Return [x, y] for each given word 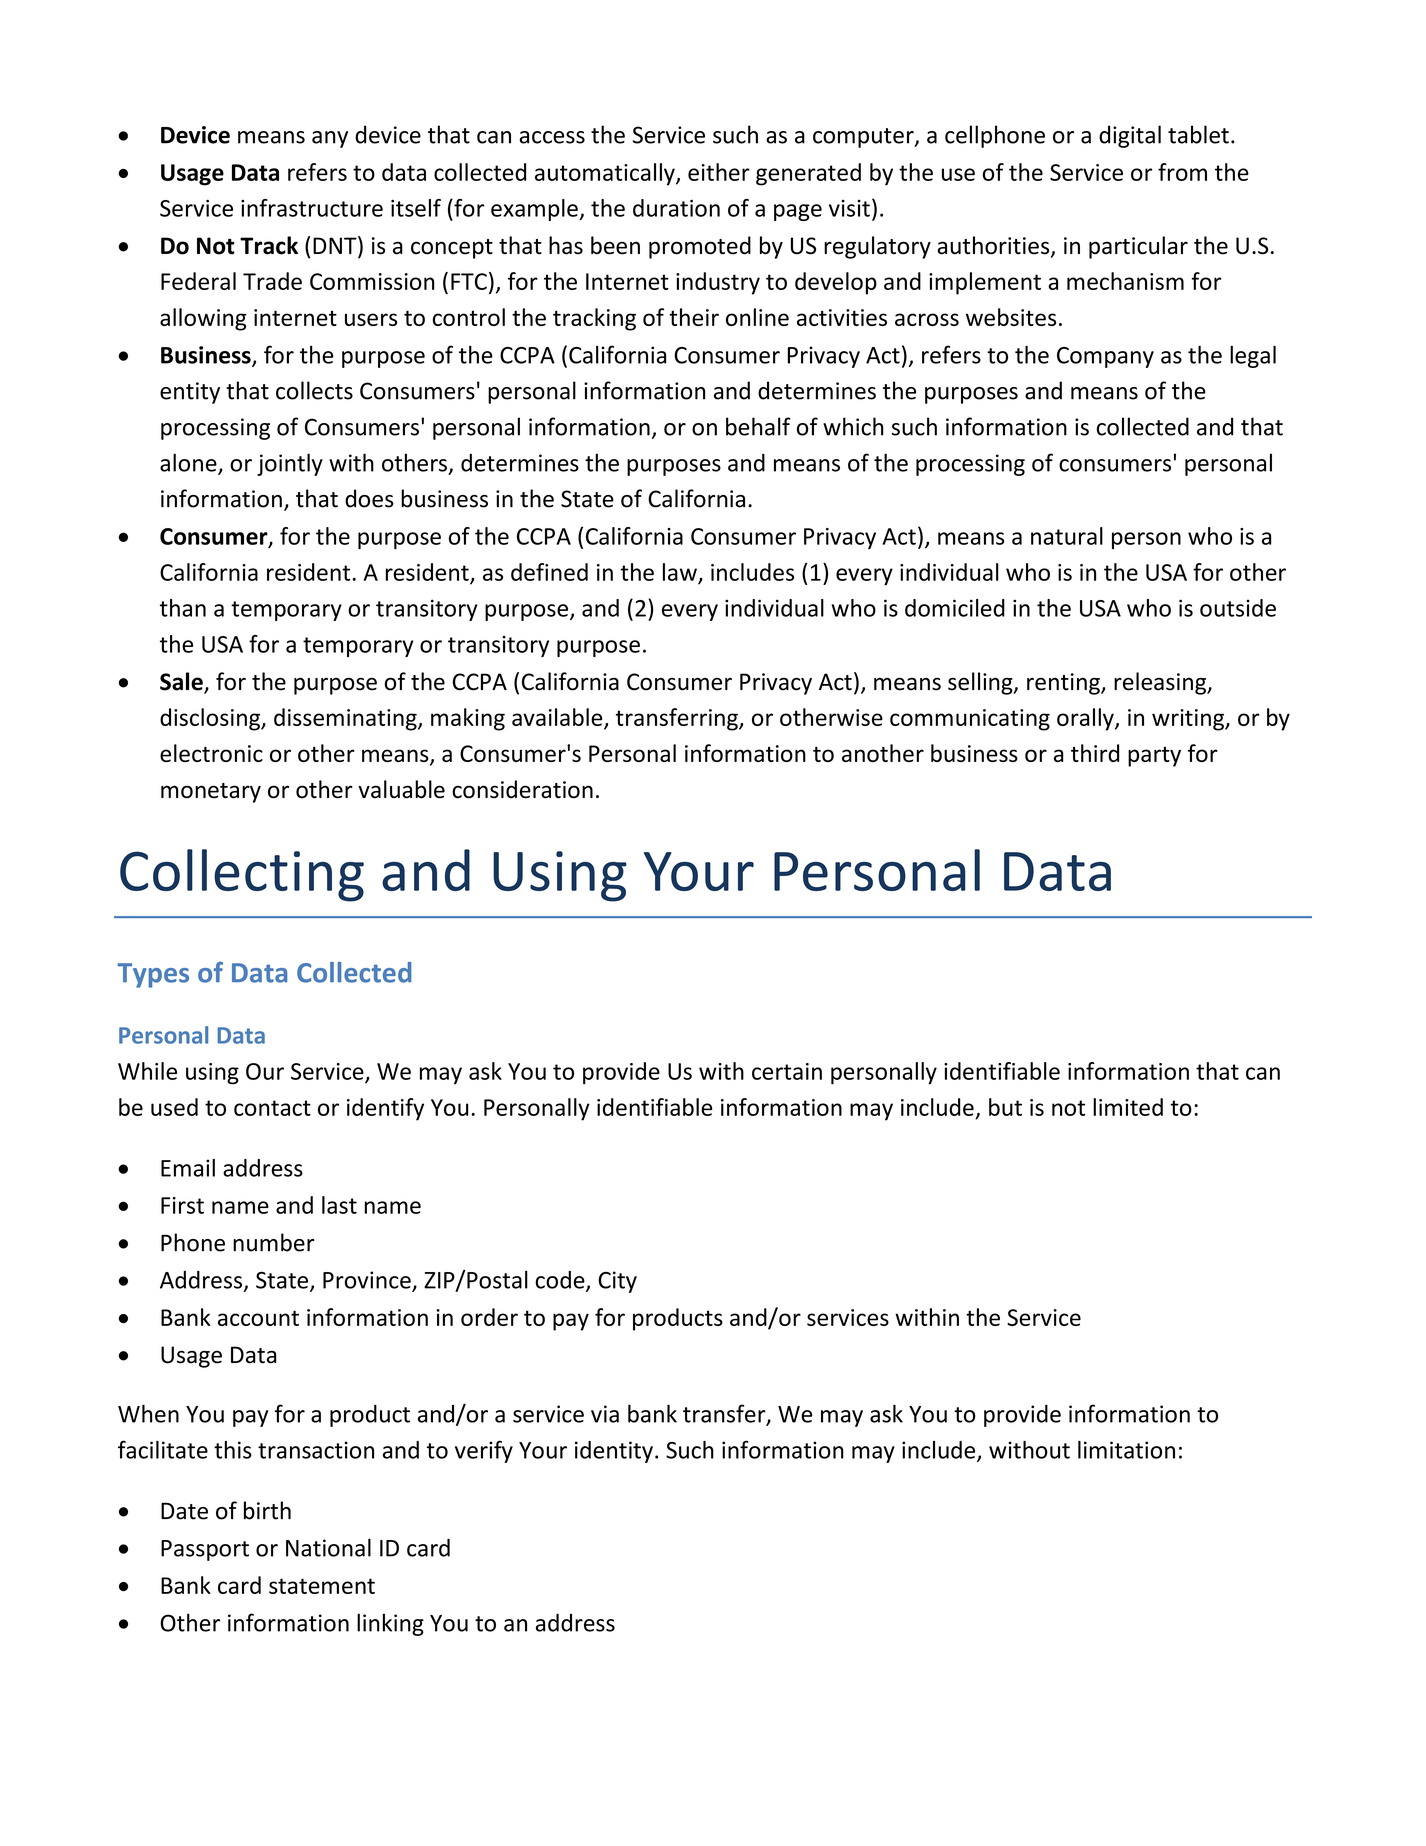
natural [1067, 536]
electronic [211, 753]
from [1182, 172]
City [617, 1282]
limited [1128, 1107]
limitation [1126, 1450]
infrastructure [312, 208]
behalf [758, 426]
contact [272, 1108]
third [1095, 753]
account [258, 1318]
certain [787, 1071]
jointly [290, 464]
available [558, 718]
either [719, 172]
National [328, 1547]
